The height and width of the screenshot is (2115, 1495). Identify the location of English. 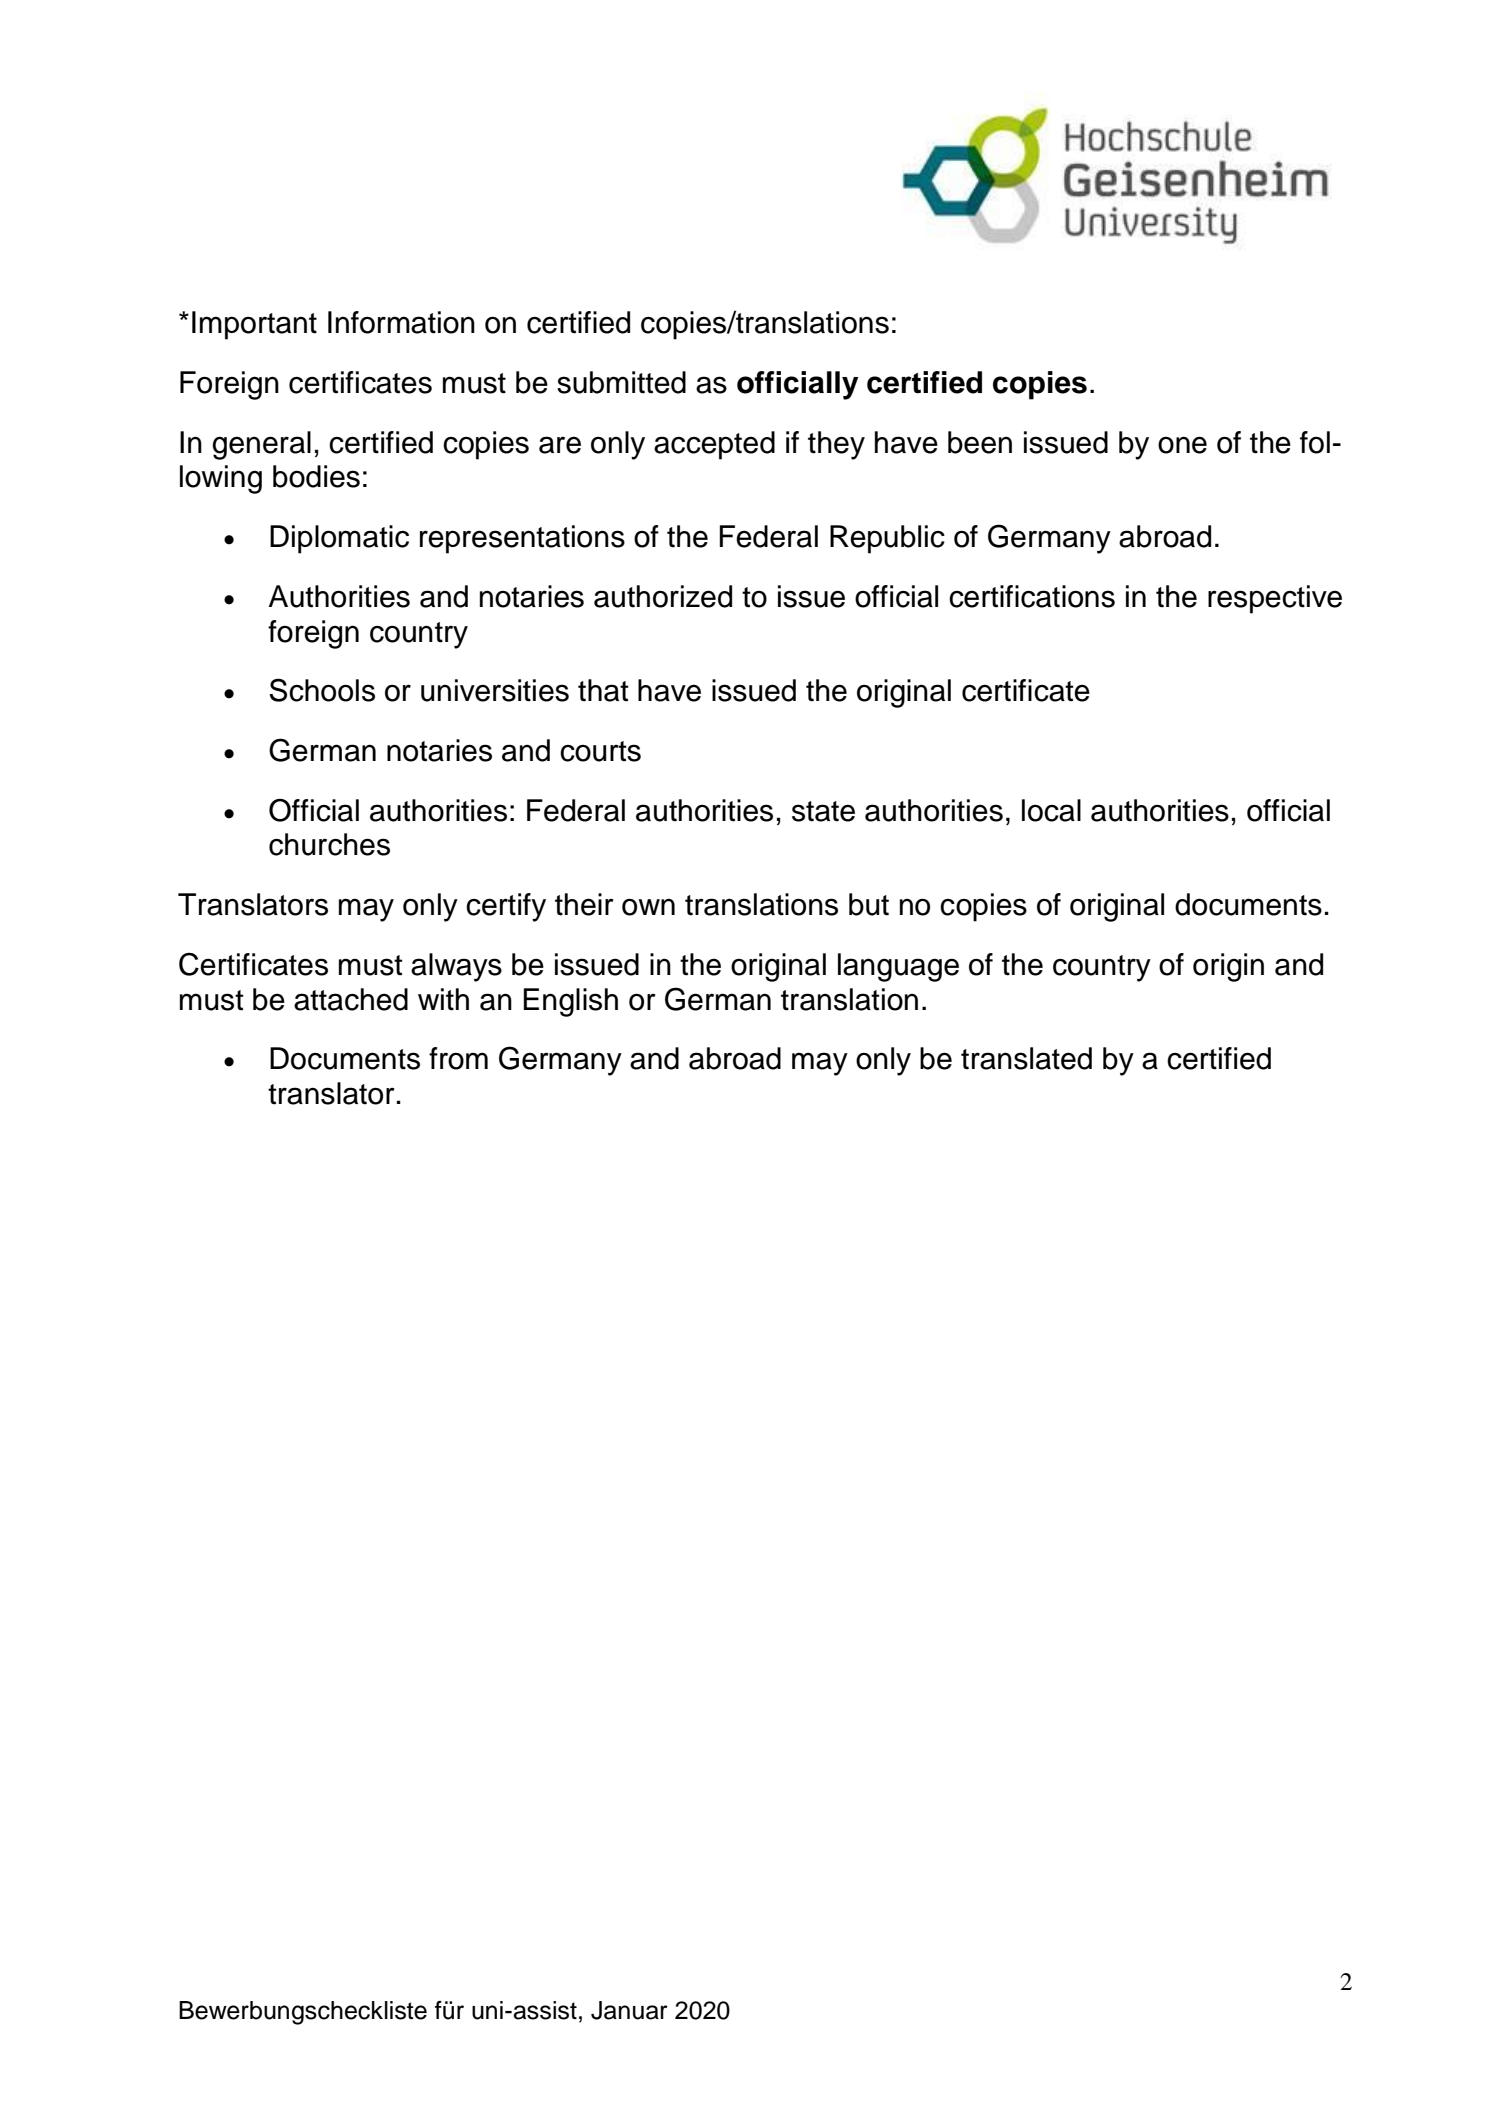
(570, 1002).
